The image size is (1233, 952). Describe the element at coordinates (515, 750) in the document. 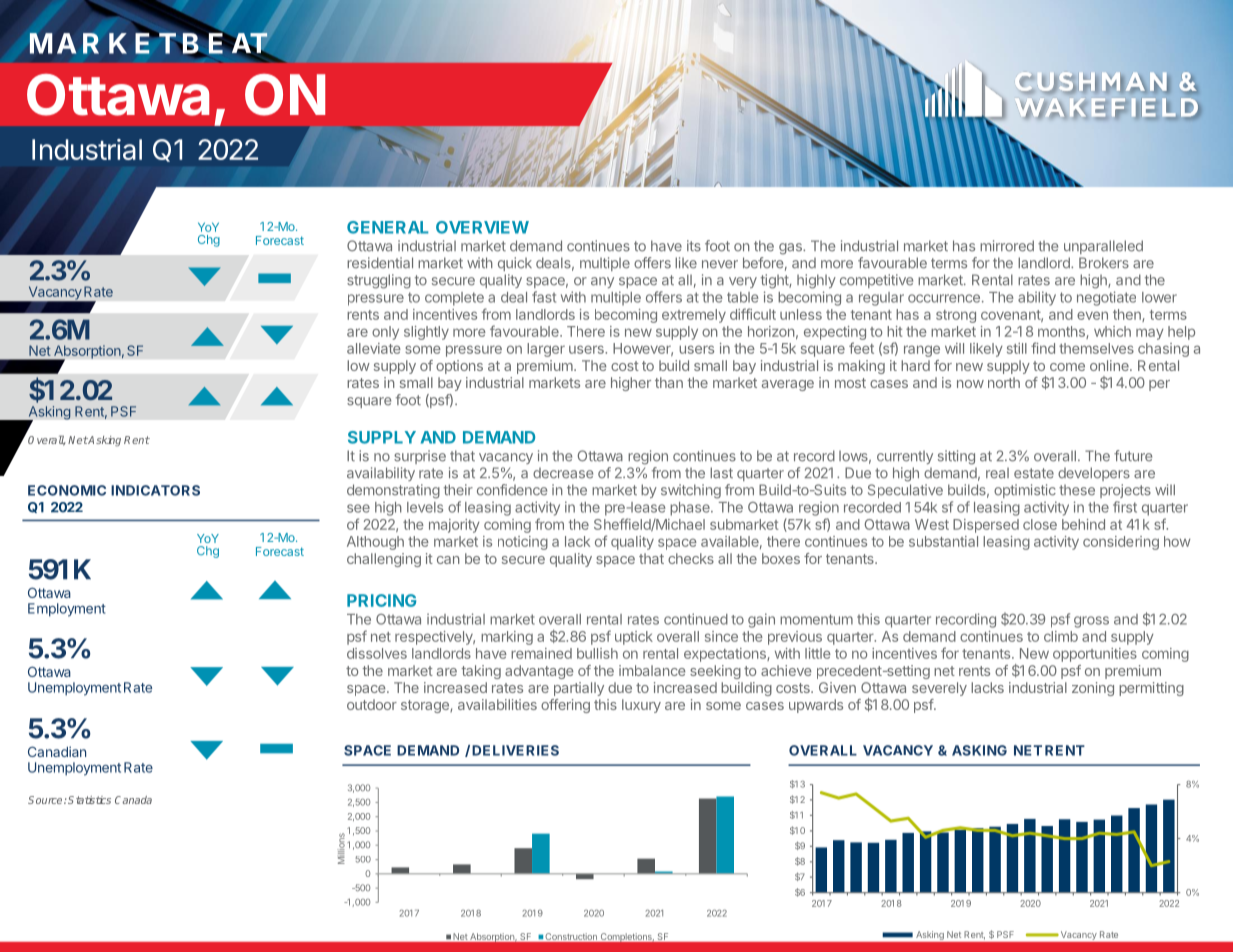

I see `DELIVERIES` at that location.
